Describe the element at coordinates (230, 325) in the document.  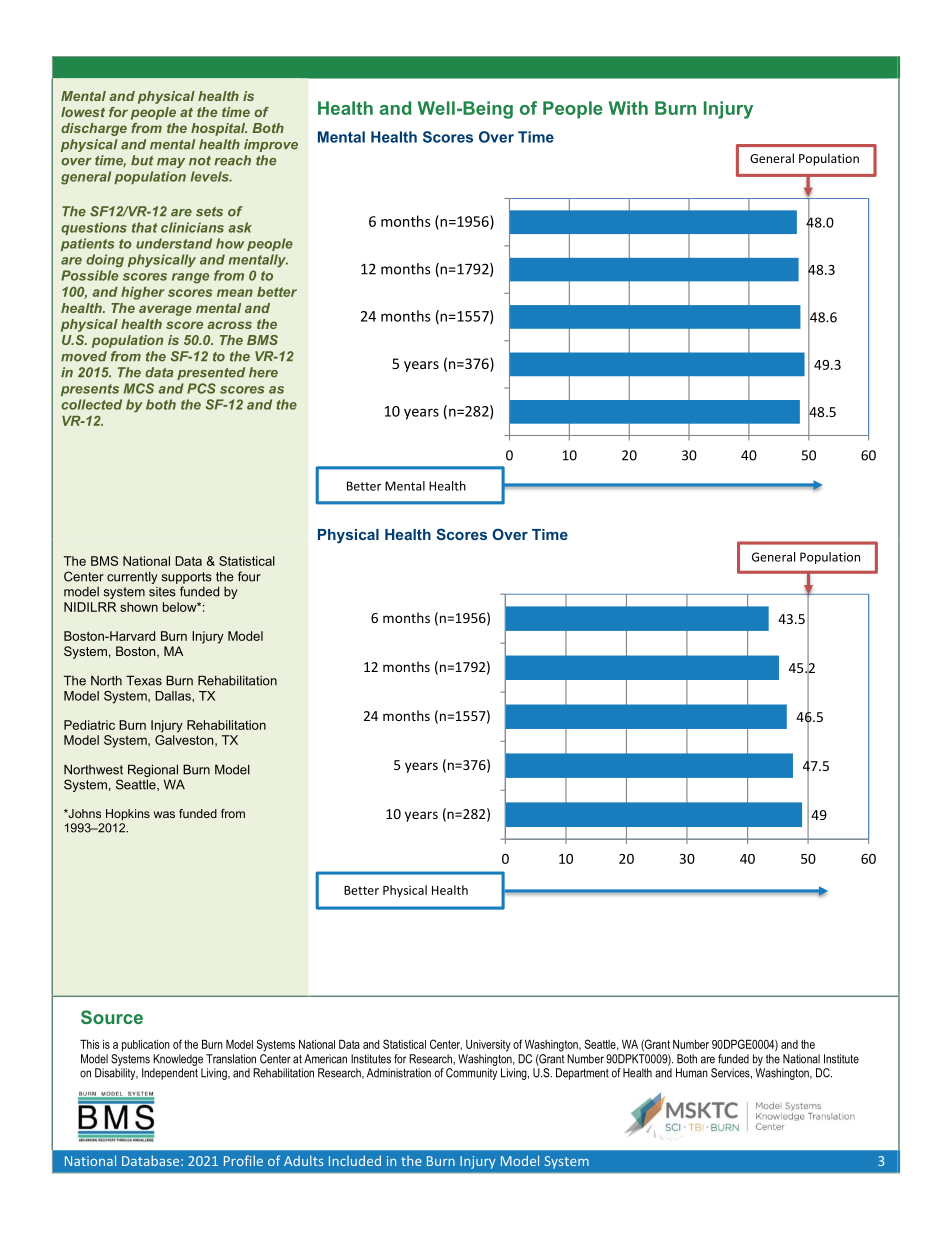
I see `across` at that location.
